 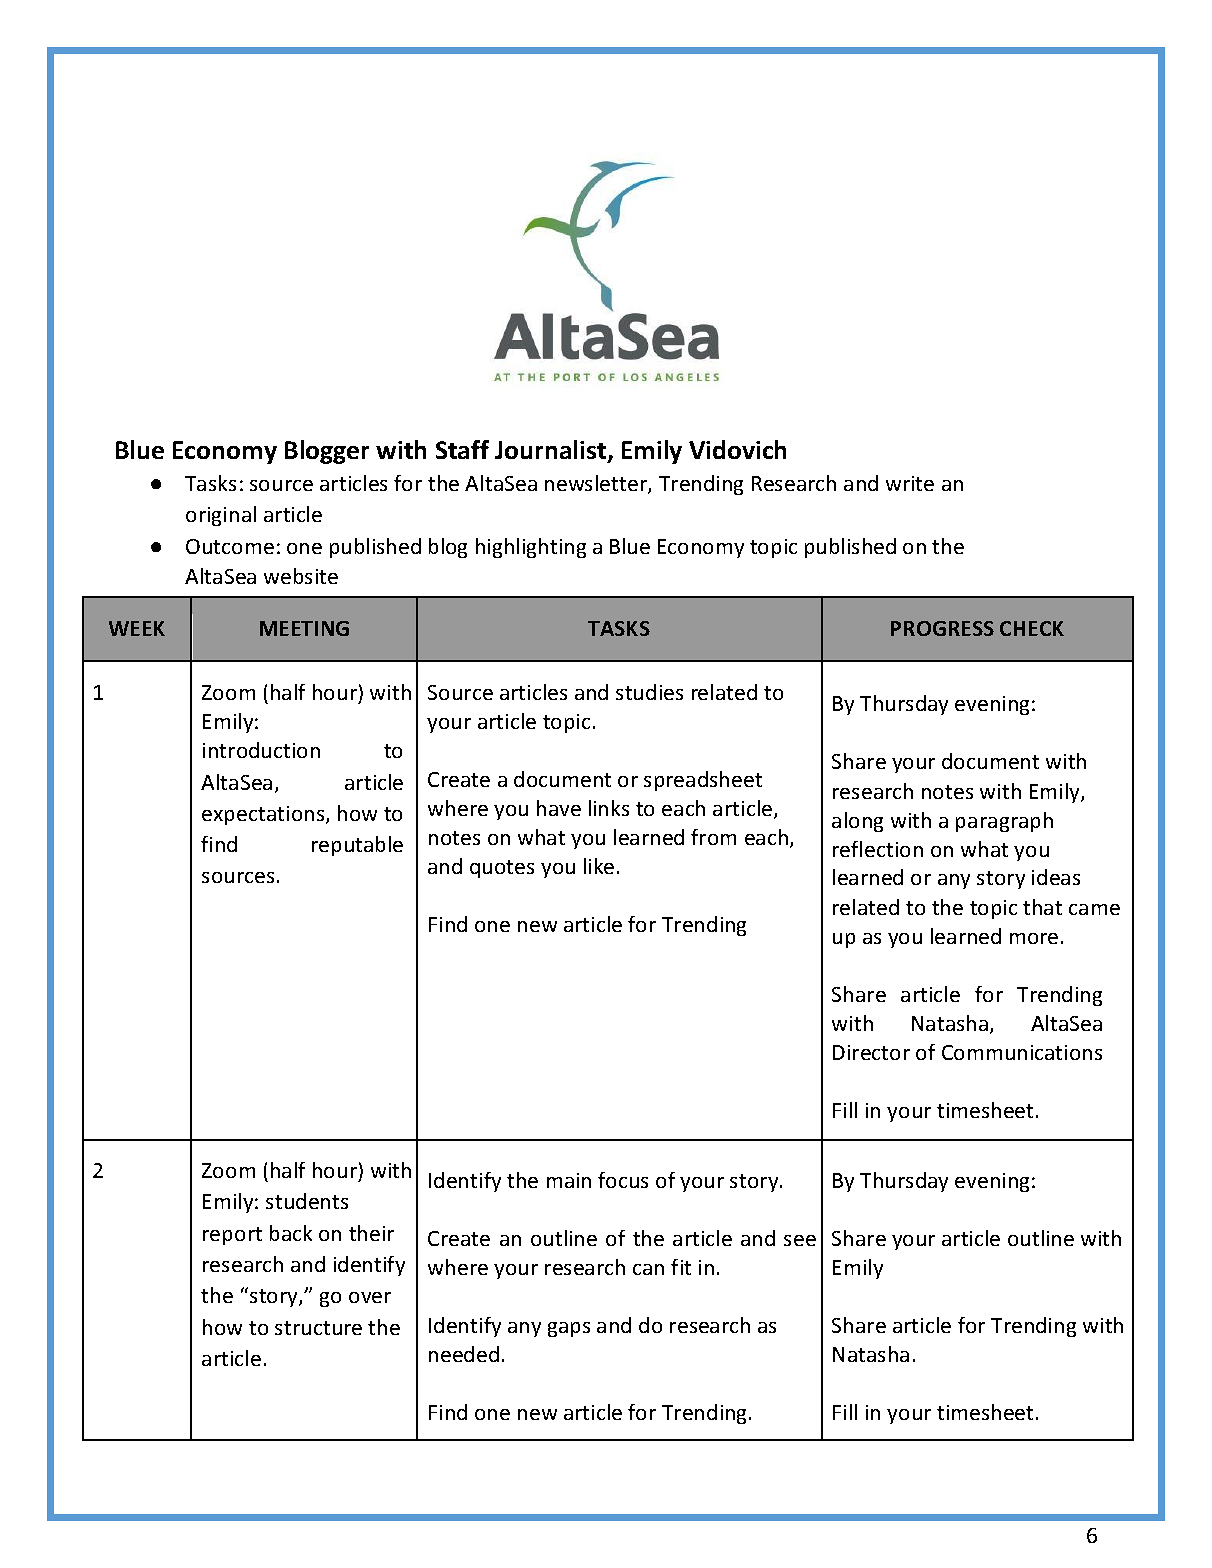 I want to click on gaps, so click(x=569, y=1329).
